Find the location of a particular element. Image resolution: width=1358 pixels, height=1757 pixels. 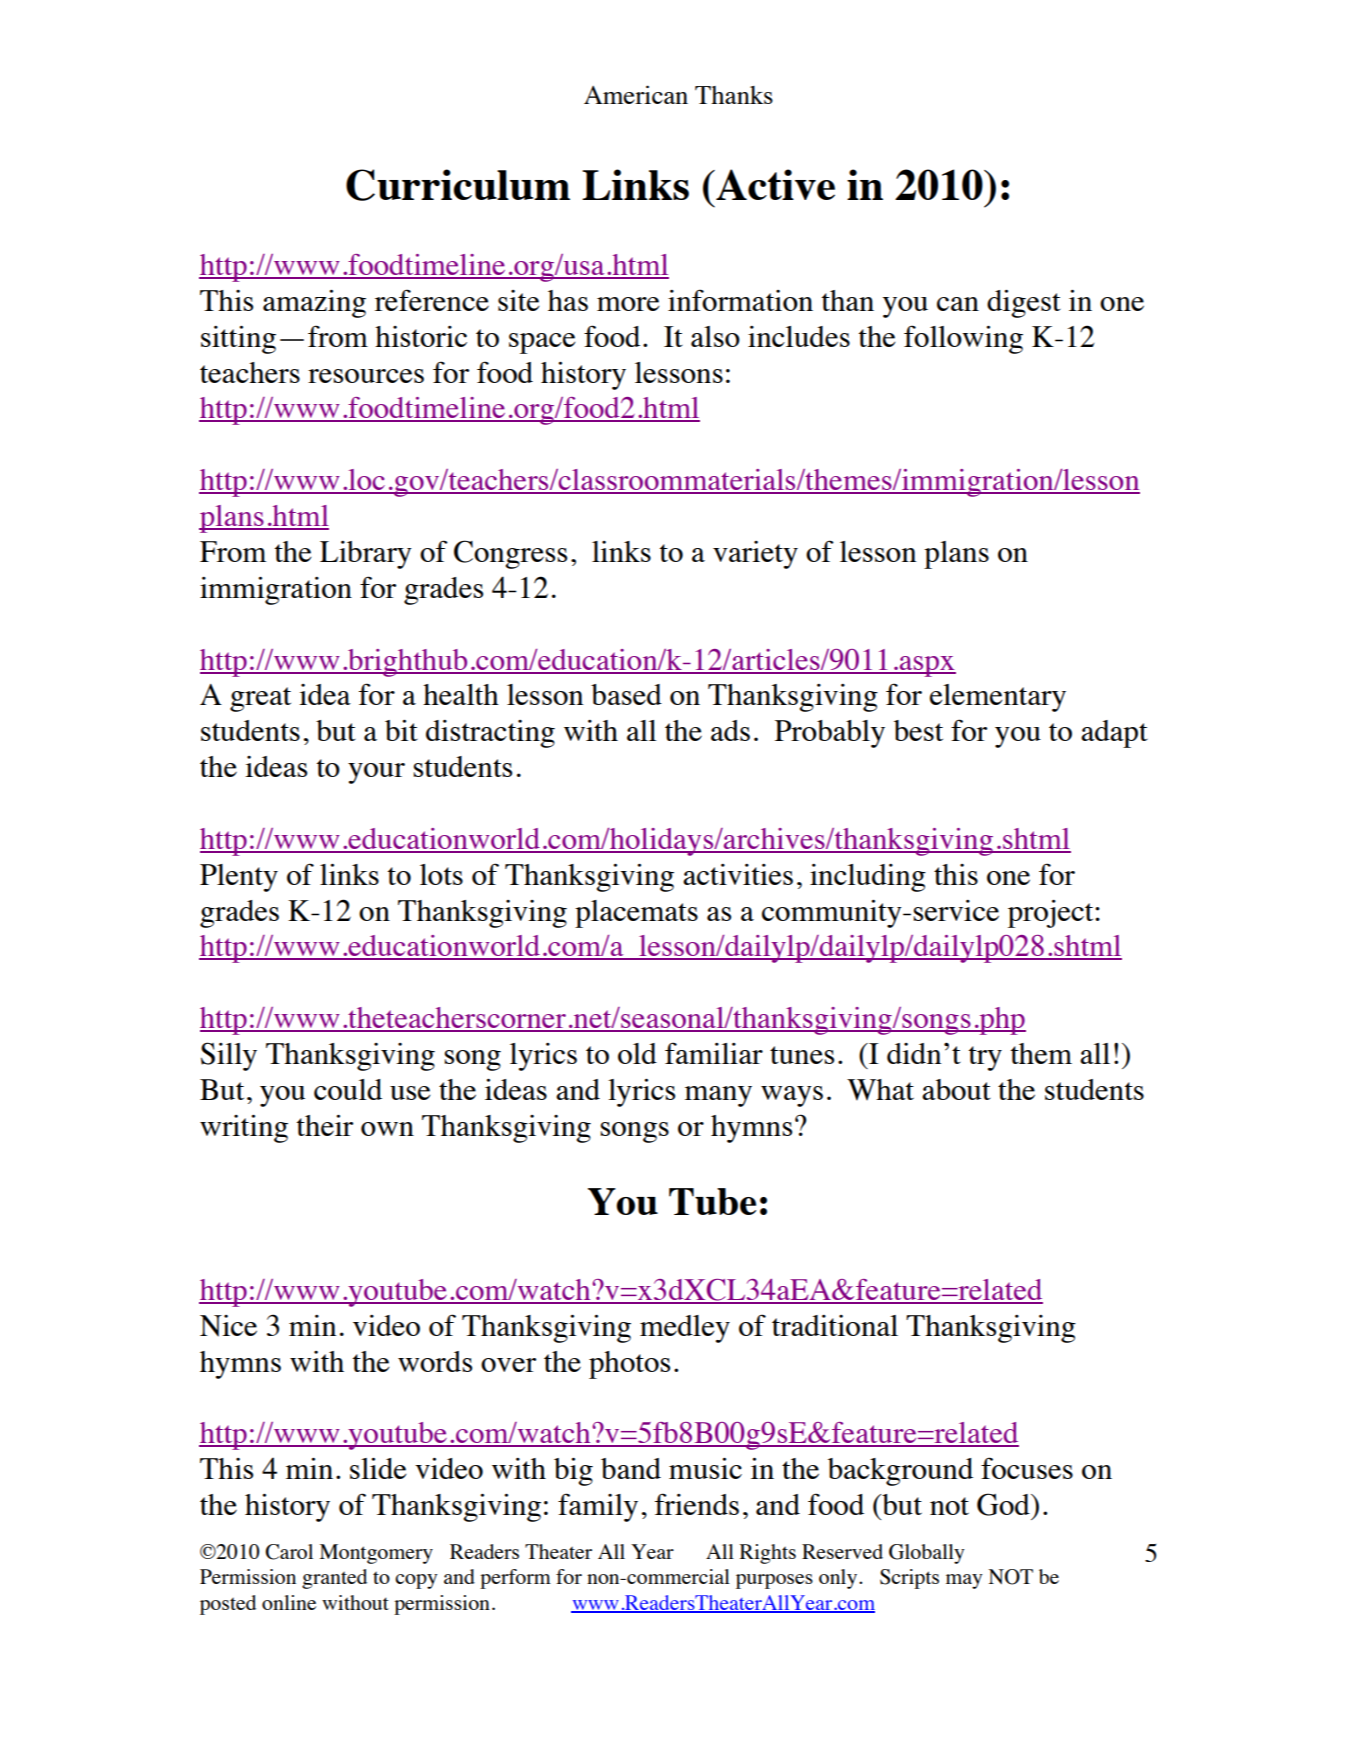

try is located at coordinates (985, 1058).
